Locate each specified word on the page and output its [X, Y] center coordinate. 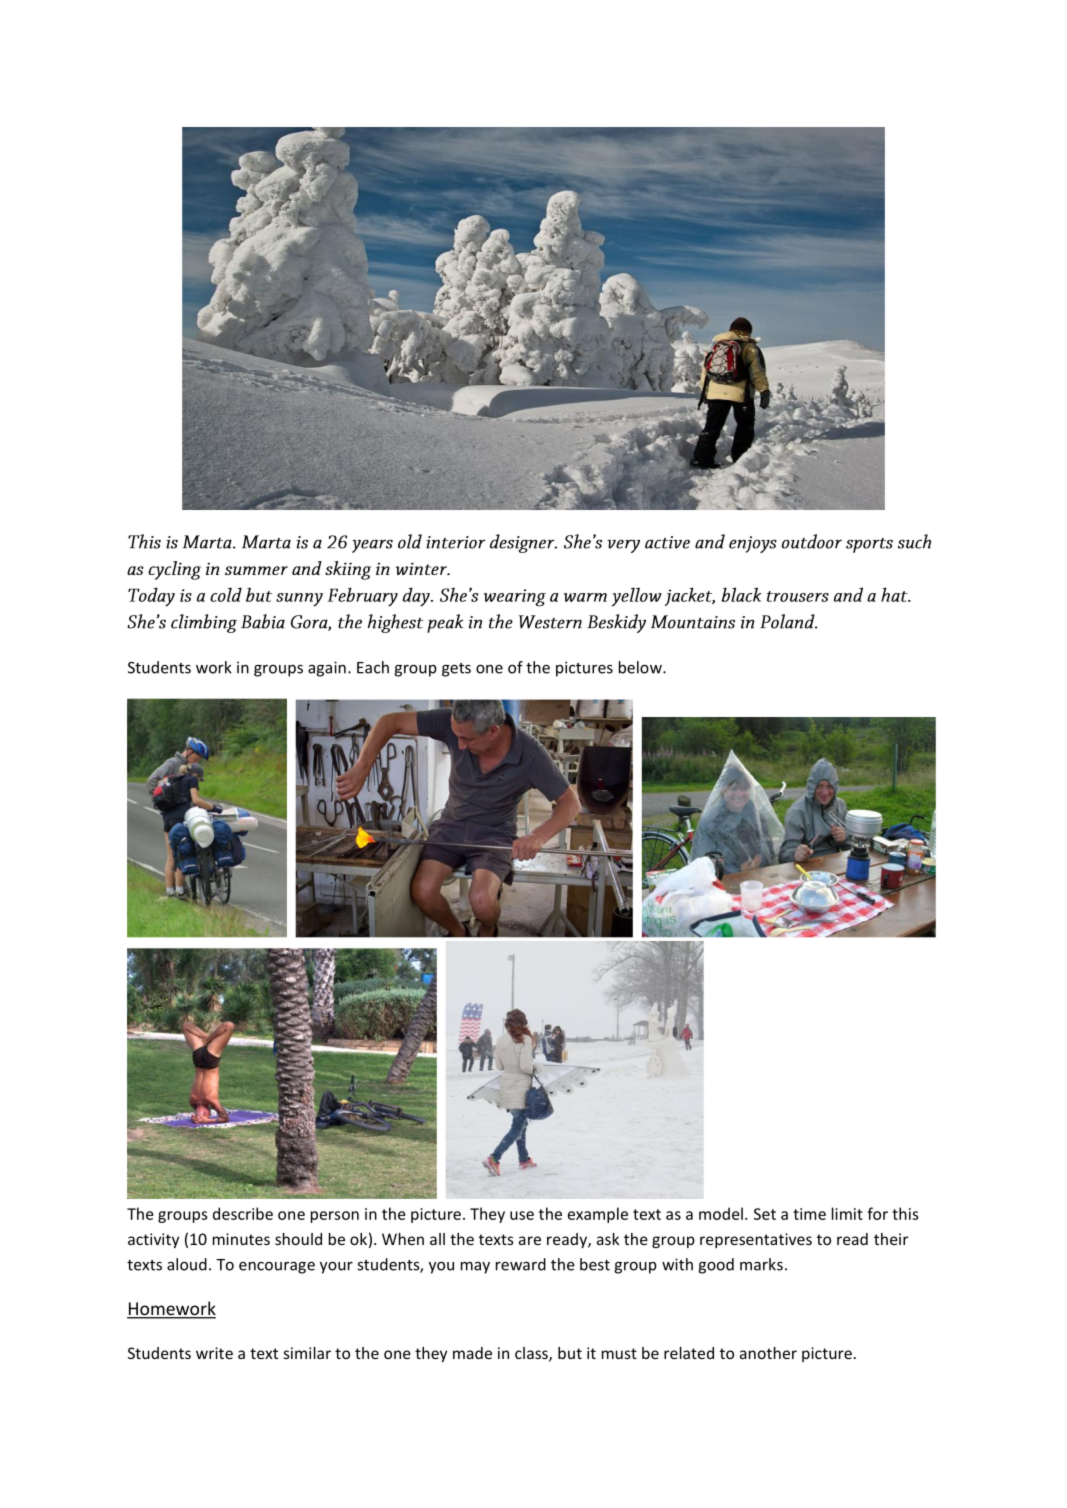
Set [765, 1214]
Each [373, 667]
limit [847, 1213]
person [335, 1217]
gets [456, 670]
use [522, 1215]
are [530, 1240]
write [214, 1353]
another [768, 1353]
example [598, 1215]
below [641, 667]
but [570, 1353]
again [327, 669]
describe [243, 1213]
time [809, 1214]
